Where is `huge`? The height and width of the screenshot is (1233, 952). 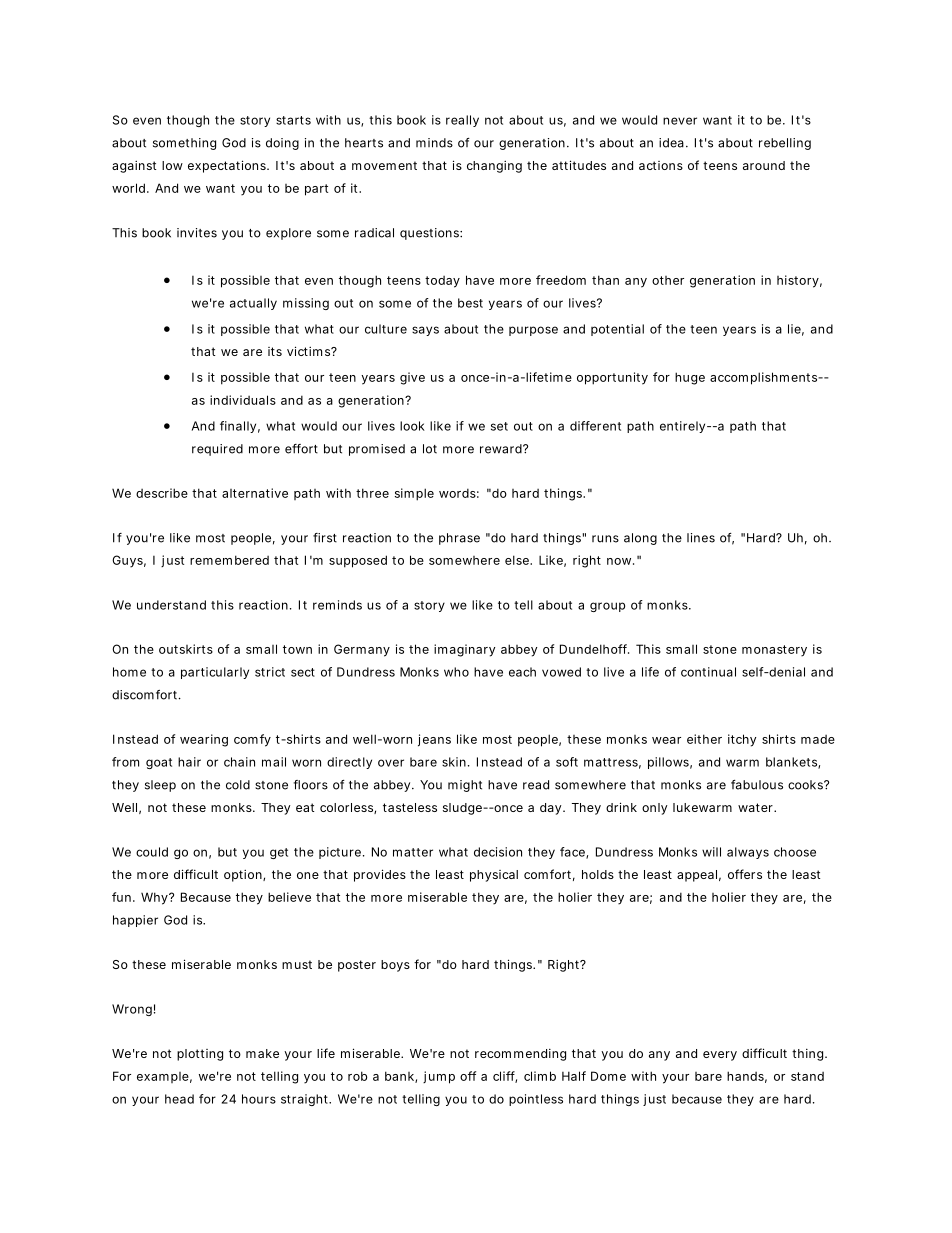 huge is located at coordinates (690, 378).
